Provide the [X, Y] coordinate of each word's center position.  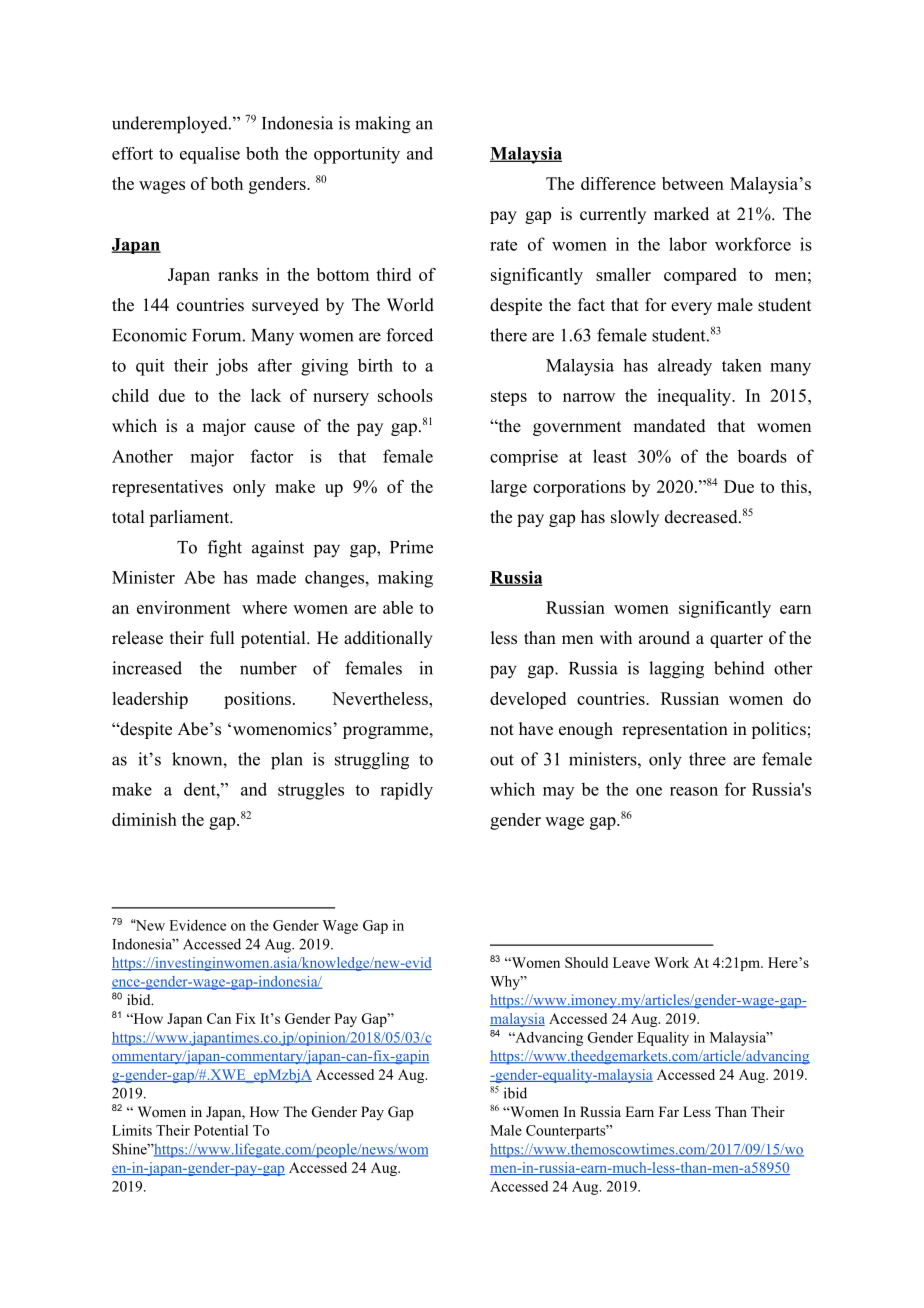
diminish [144, 819]
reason [694, 791]
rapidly [406, 791]
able [398, 607]
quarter [736, 640]
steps [509, 398]
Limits [132, 1130]
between [693, 183]
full [222, 638]
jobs [232, 367]
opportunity [357, 155]
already [685, 367]
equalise [210, 155]
